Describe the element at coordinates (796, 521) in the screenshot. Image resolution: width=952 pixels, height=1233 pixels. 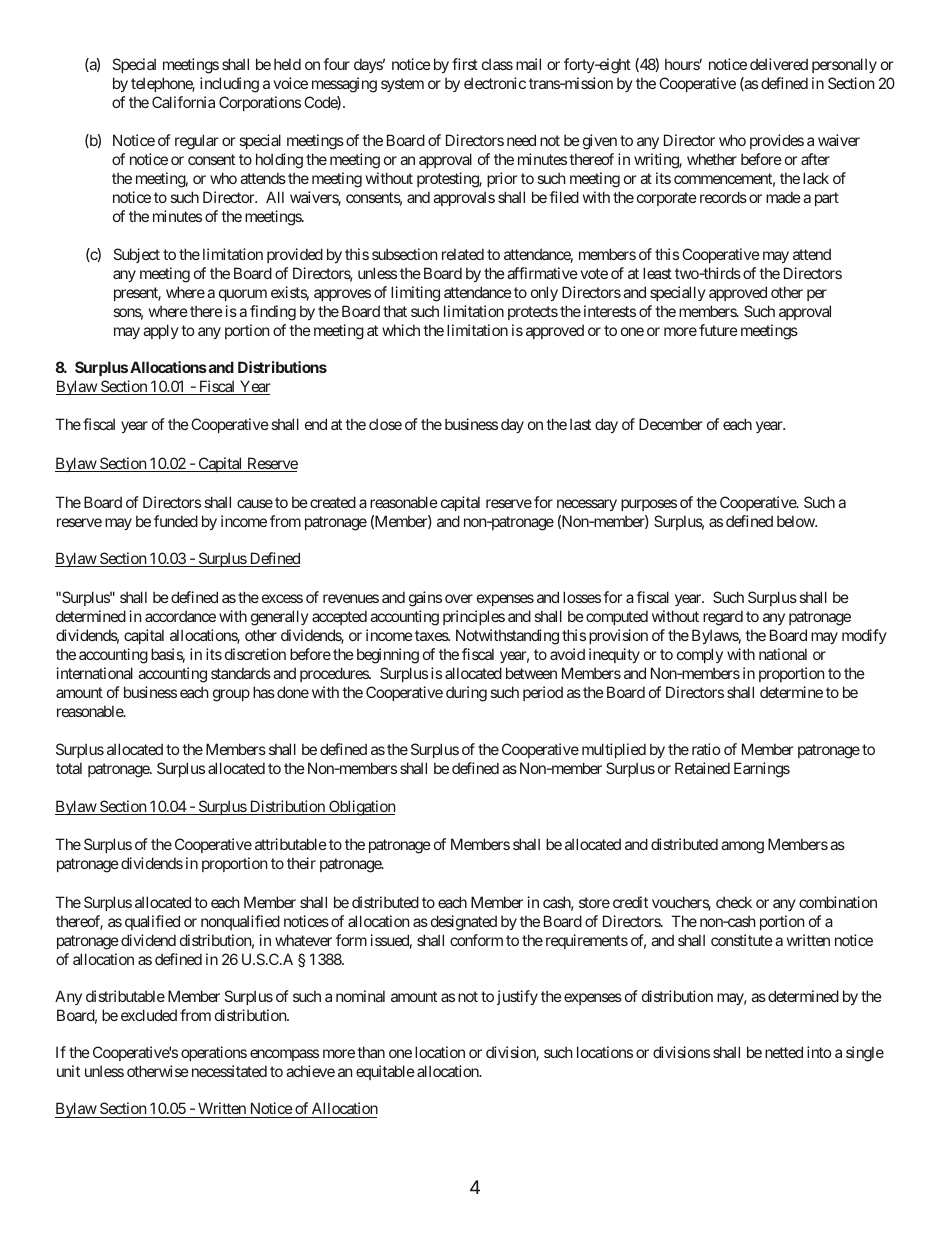
I see `below` at that location.
